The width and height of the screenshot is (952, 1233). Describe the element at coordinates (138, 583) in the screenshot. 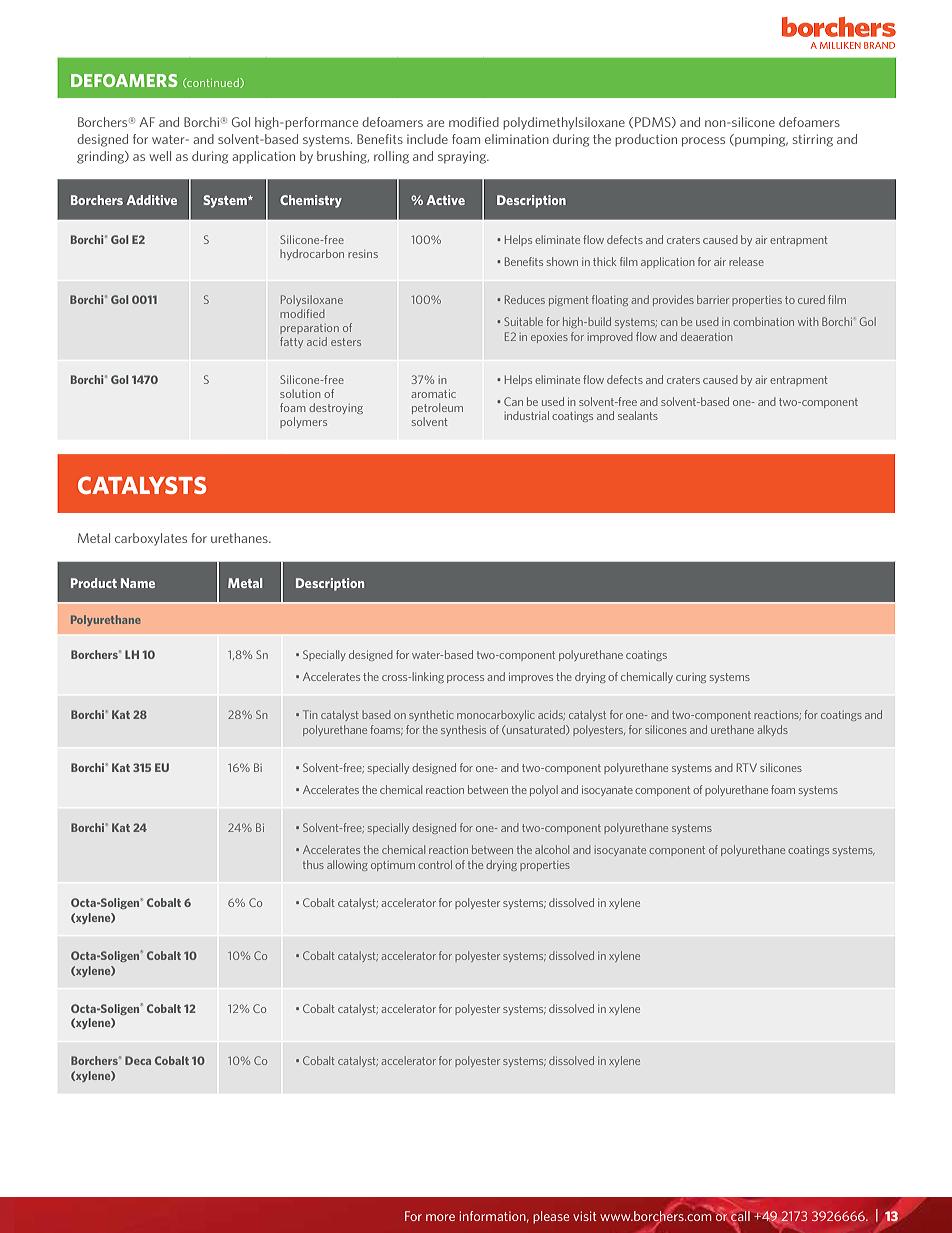

I see `Name` at that location.
